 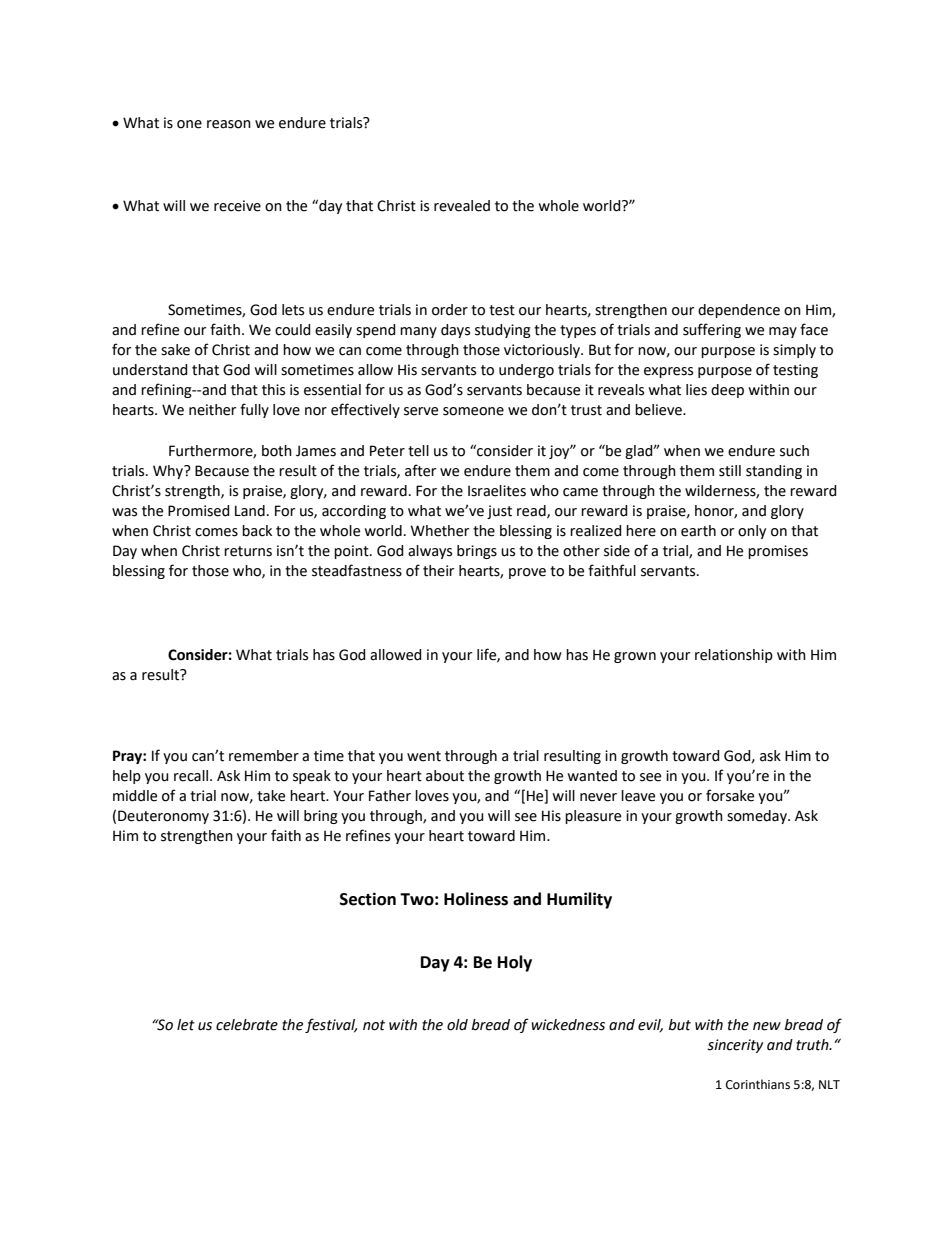 What do you see at coordinates (727, 391) in the page?
I see `deep` at bounding box center [727, 391].
